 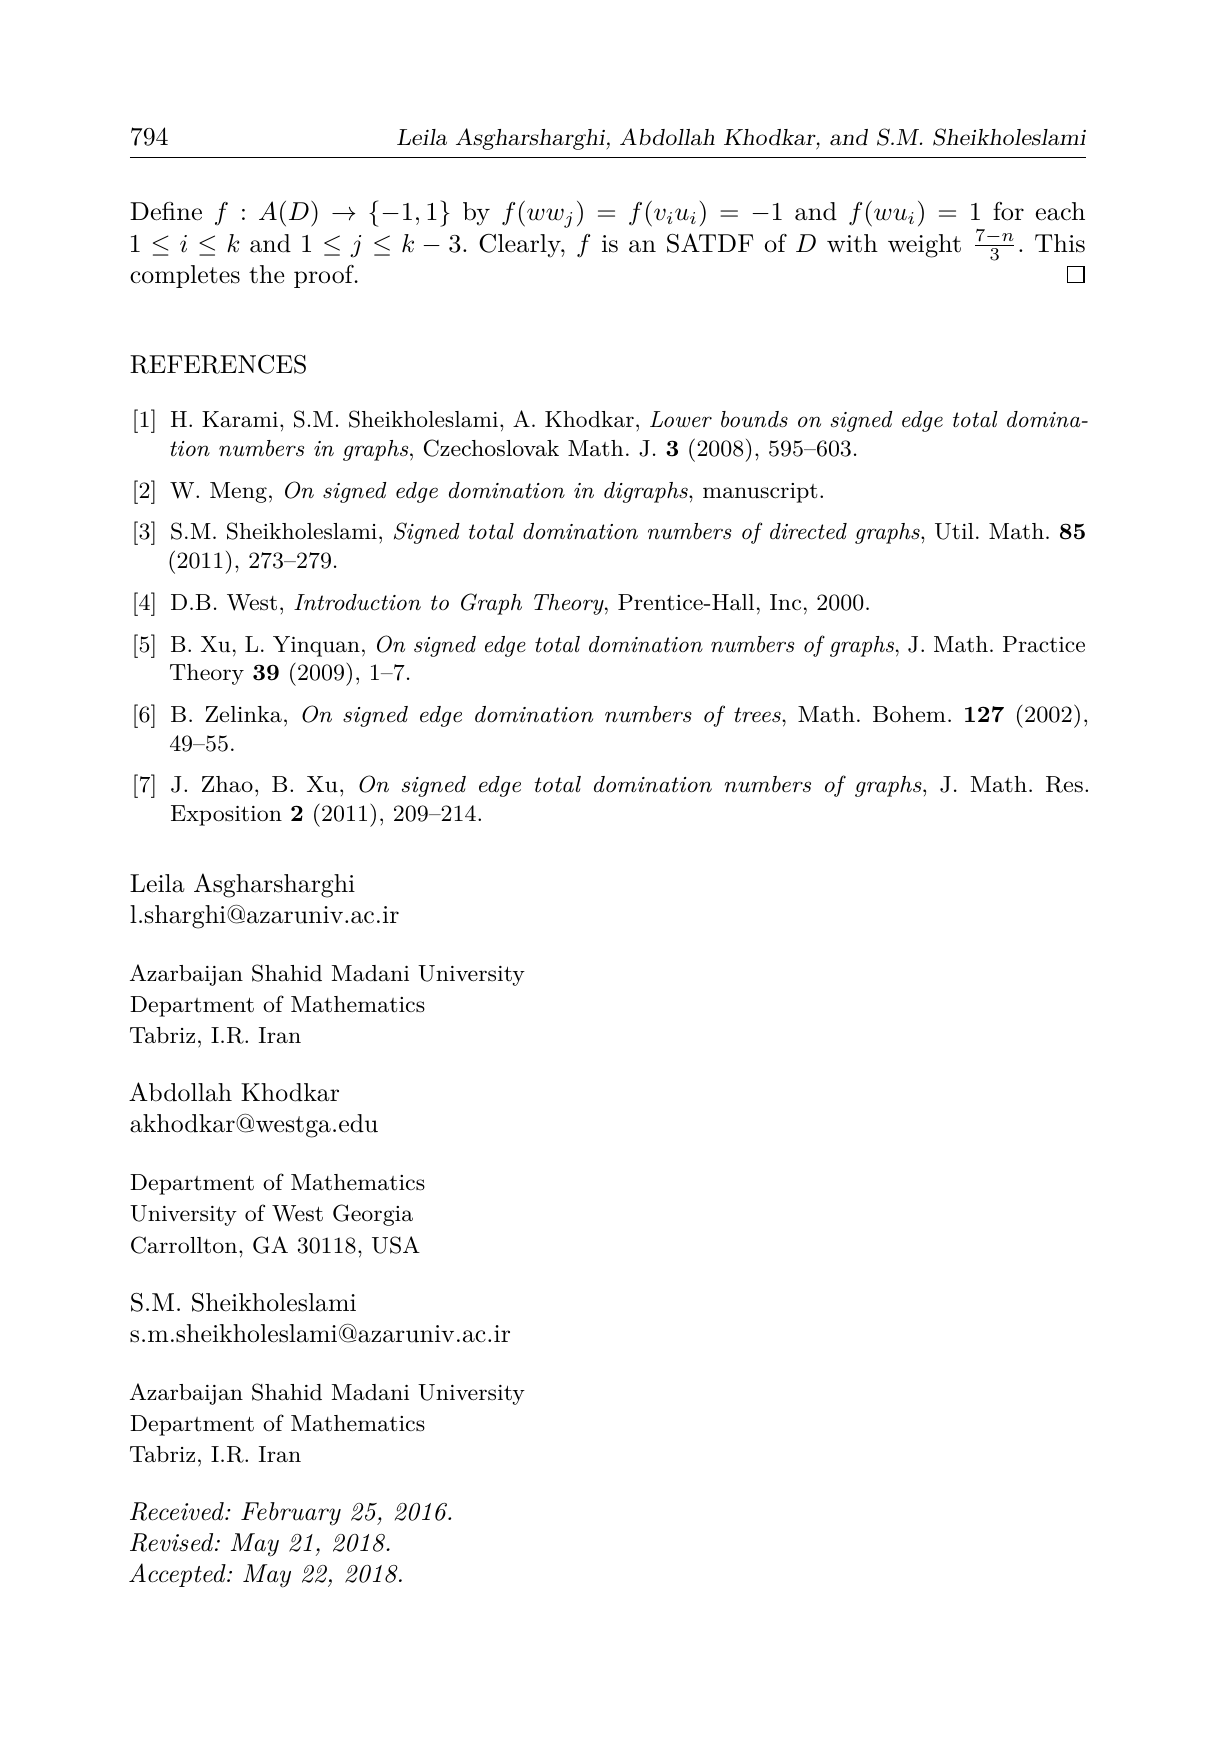 I want to click on USA, so click(x=396, y=1245).
